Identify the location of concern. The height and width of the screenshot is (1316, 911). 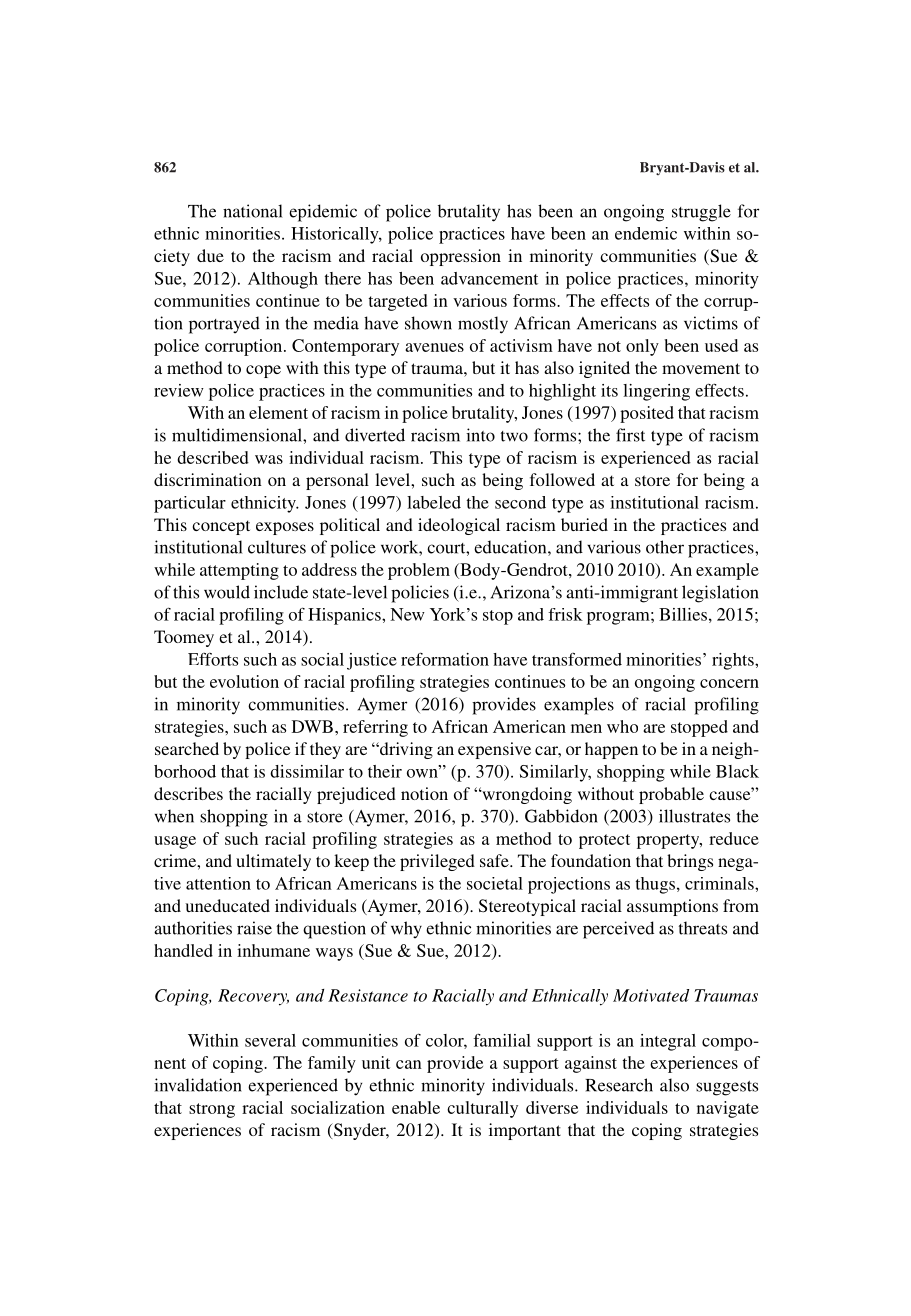
(729, 683).
